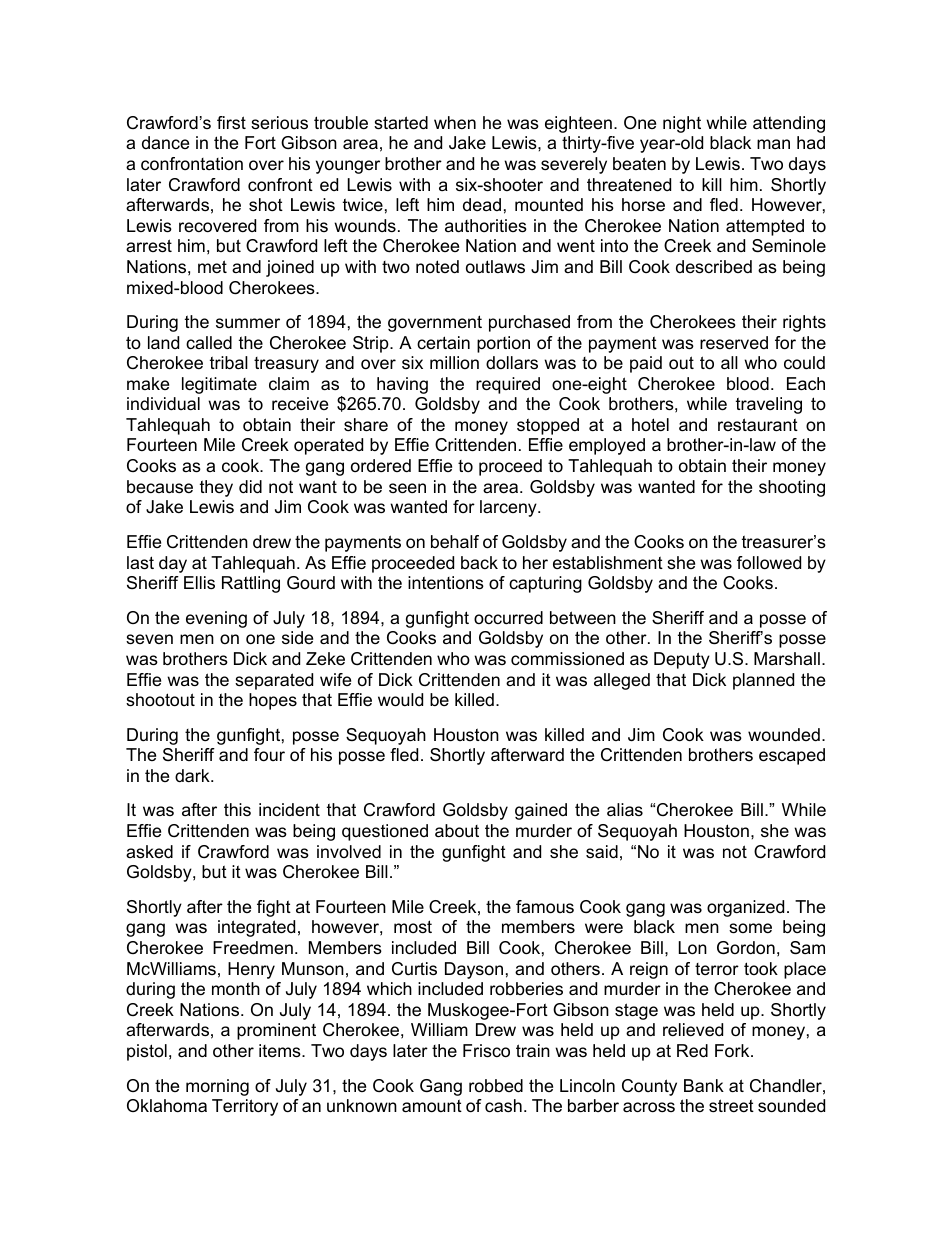  Describe the element at coordinates (773, 144) in the screenshot. I see `man` at that location.
